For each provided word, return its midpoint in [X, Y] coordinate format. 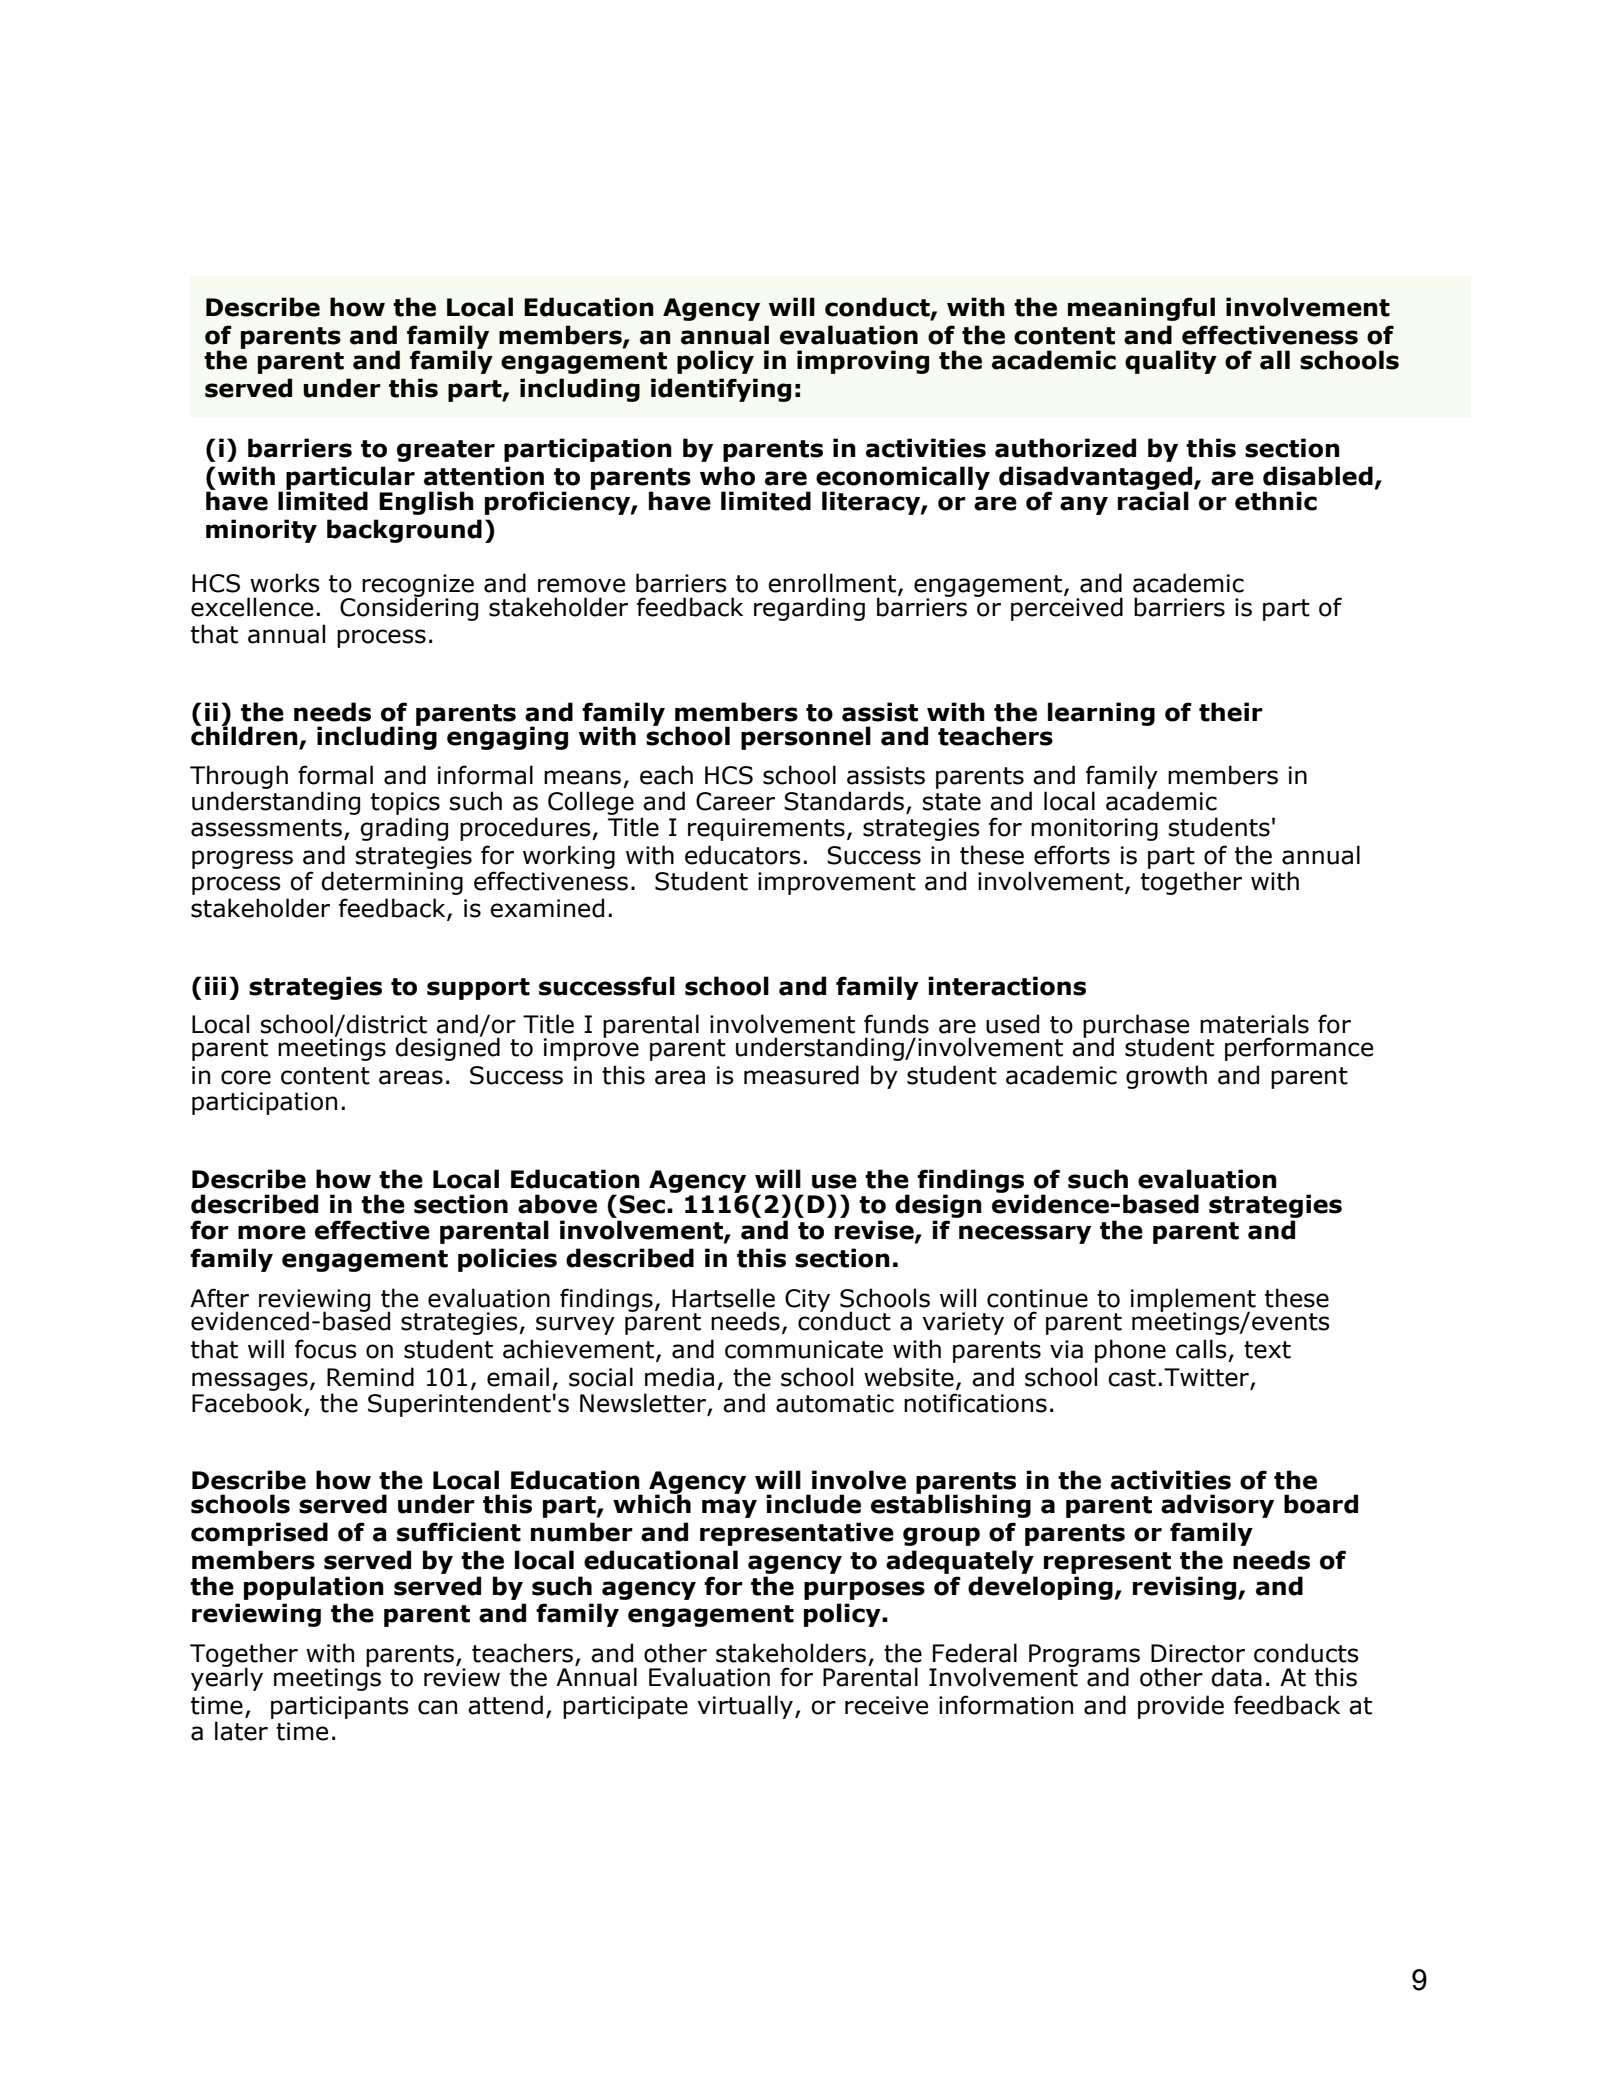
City [807, 1300]
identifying [721, 390]
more [272, 1232]
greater [446, 451]
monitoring [1094, 829]
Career [735, 801]
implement [1193, 1301]
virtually [745, 1707]
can [437, 1707]
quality [1171, 362]
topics [405, 803]
